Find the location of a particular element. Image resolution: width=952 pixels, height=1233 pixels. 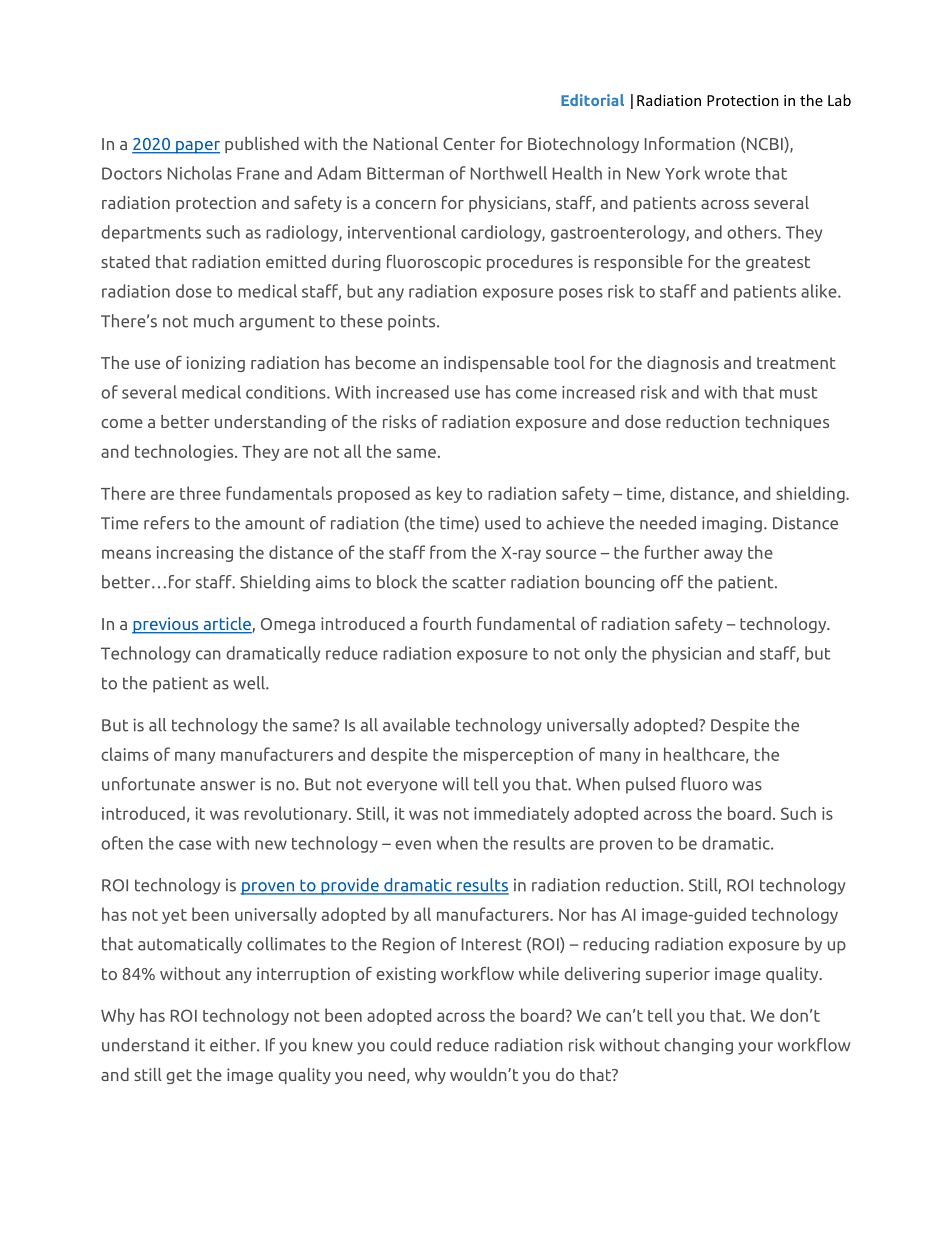

paper is located at coordinates (197, 147).
